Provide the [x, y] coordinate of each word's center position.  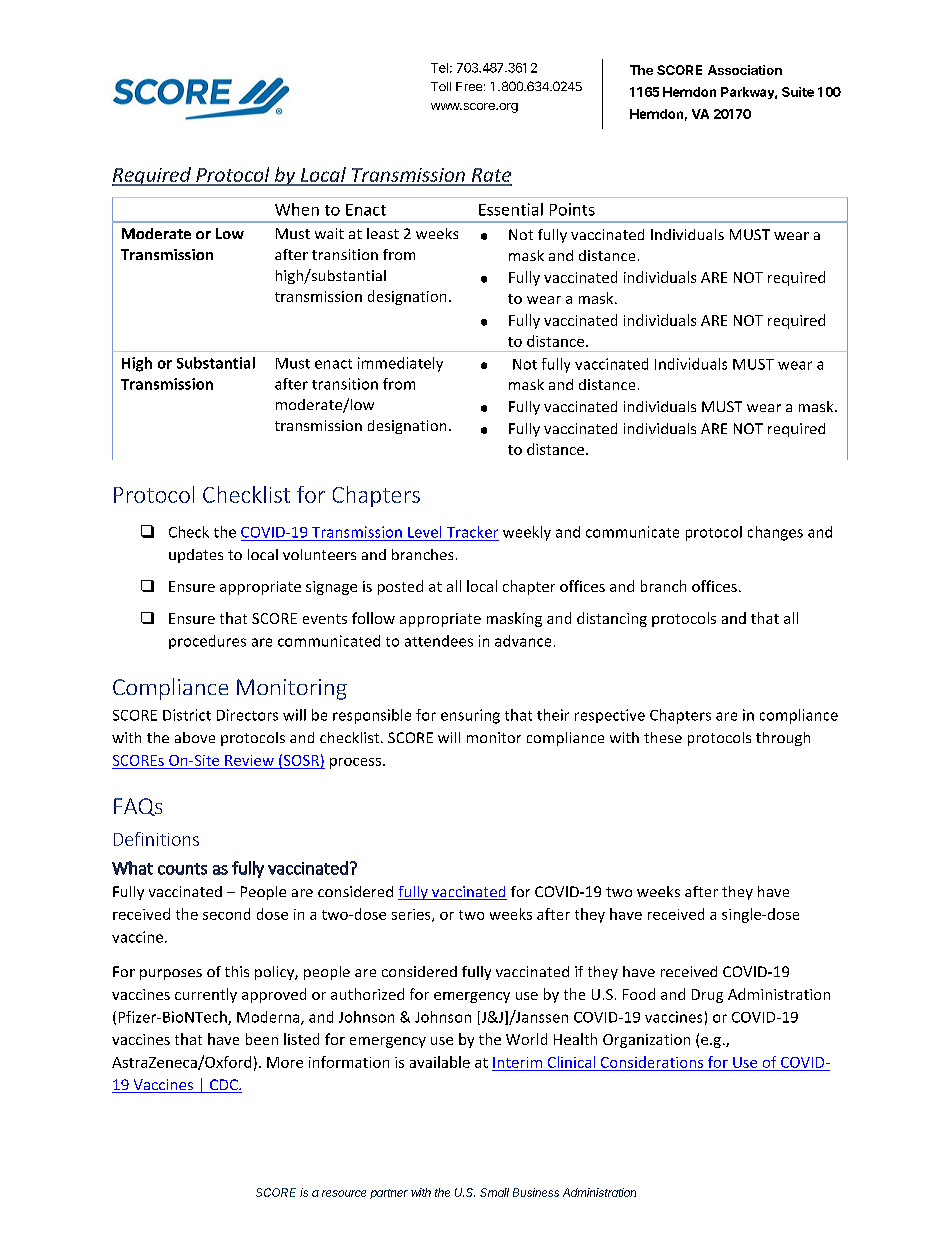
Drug [707, 996]
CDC [224, 1086]
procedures [207, 642]
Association [745, 70]
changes [775, 533]
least [383, 233]
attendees [439, 641]
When [297, 209]
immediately [400, 364]
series [412, 915]
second [226, 914]
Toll [441, 86]
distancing [612, 619]
